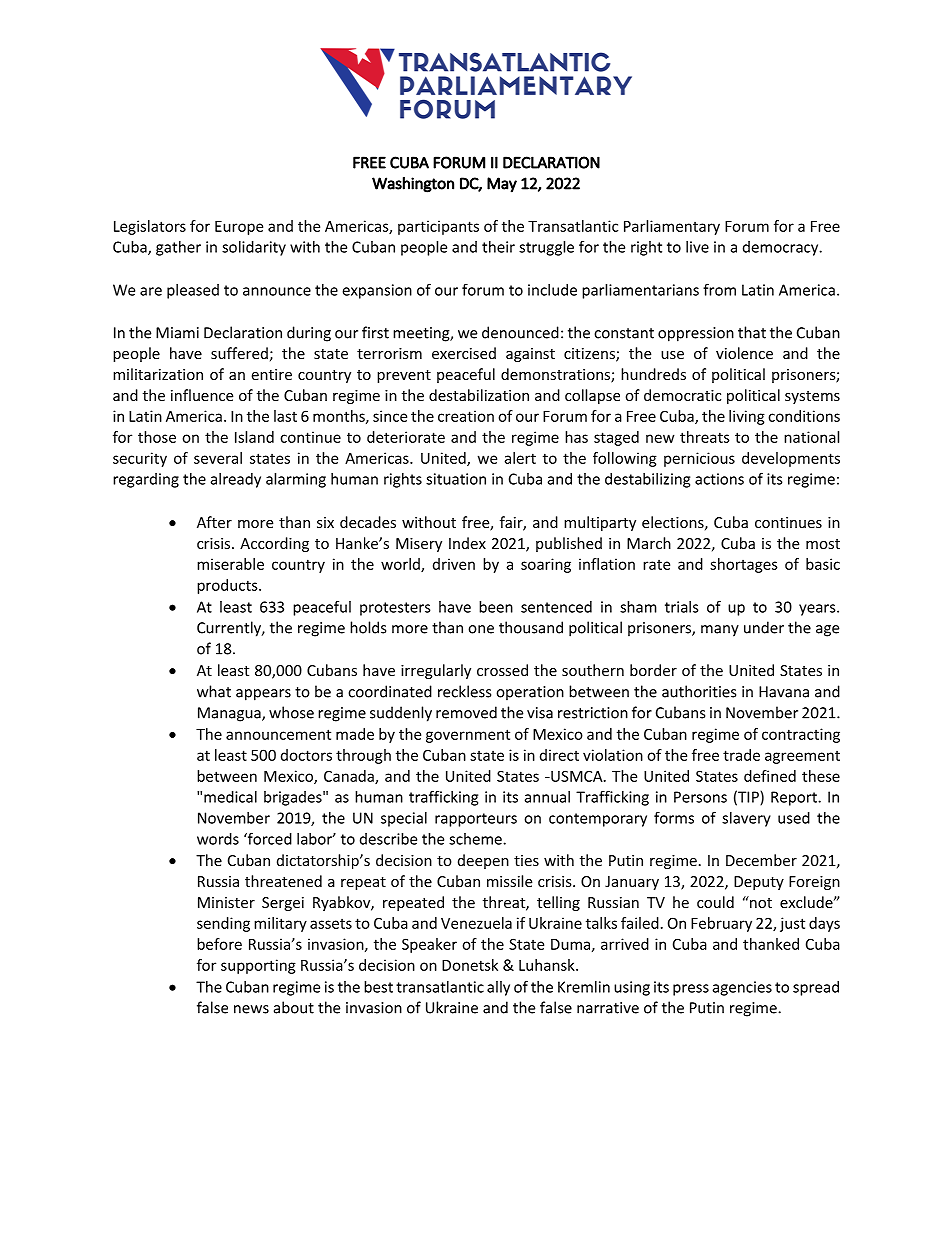 The image size is (952, 1233). Describe the element at coordinates (498, 988) in the page. I see `ally` at that location.
